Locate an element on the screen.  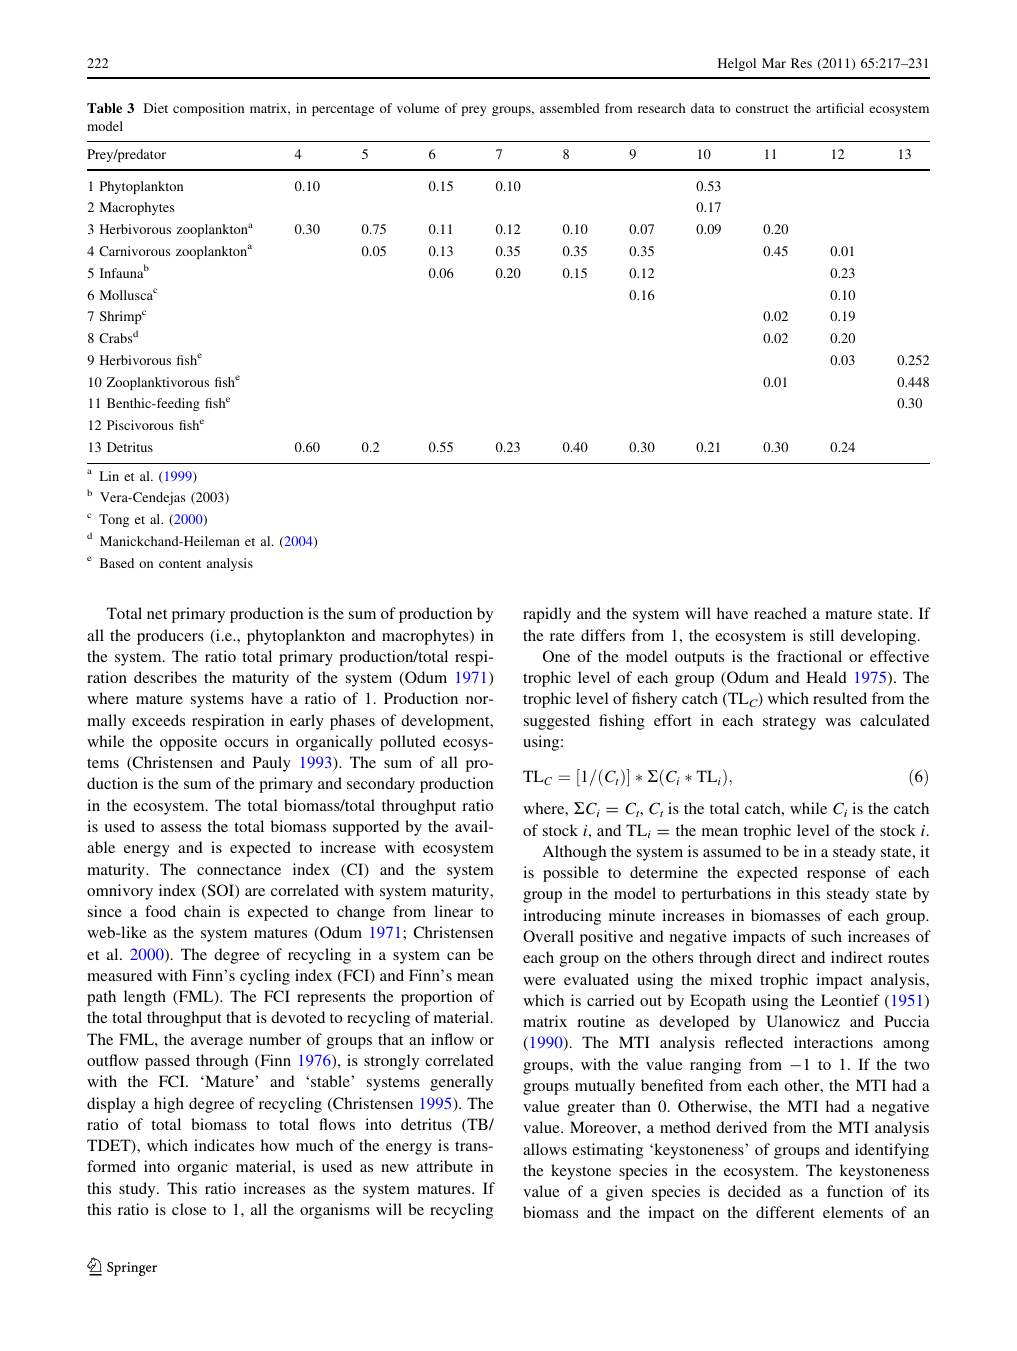
composition is located at coordinates (208, 109).
